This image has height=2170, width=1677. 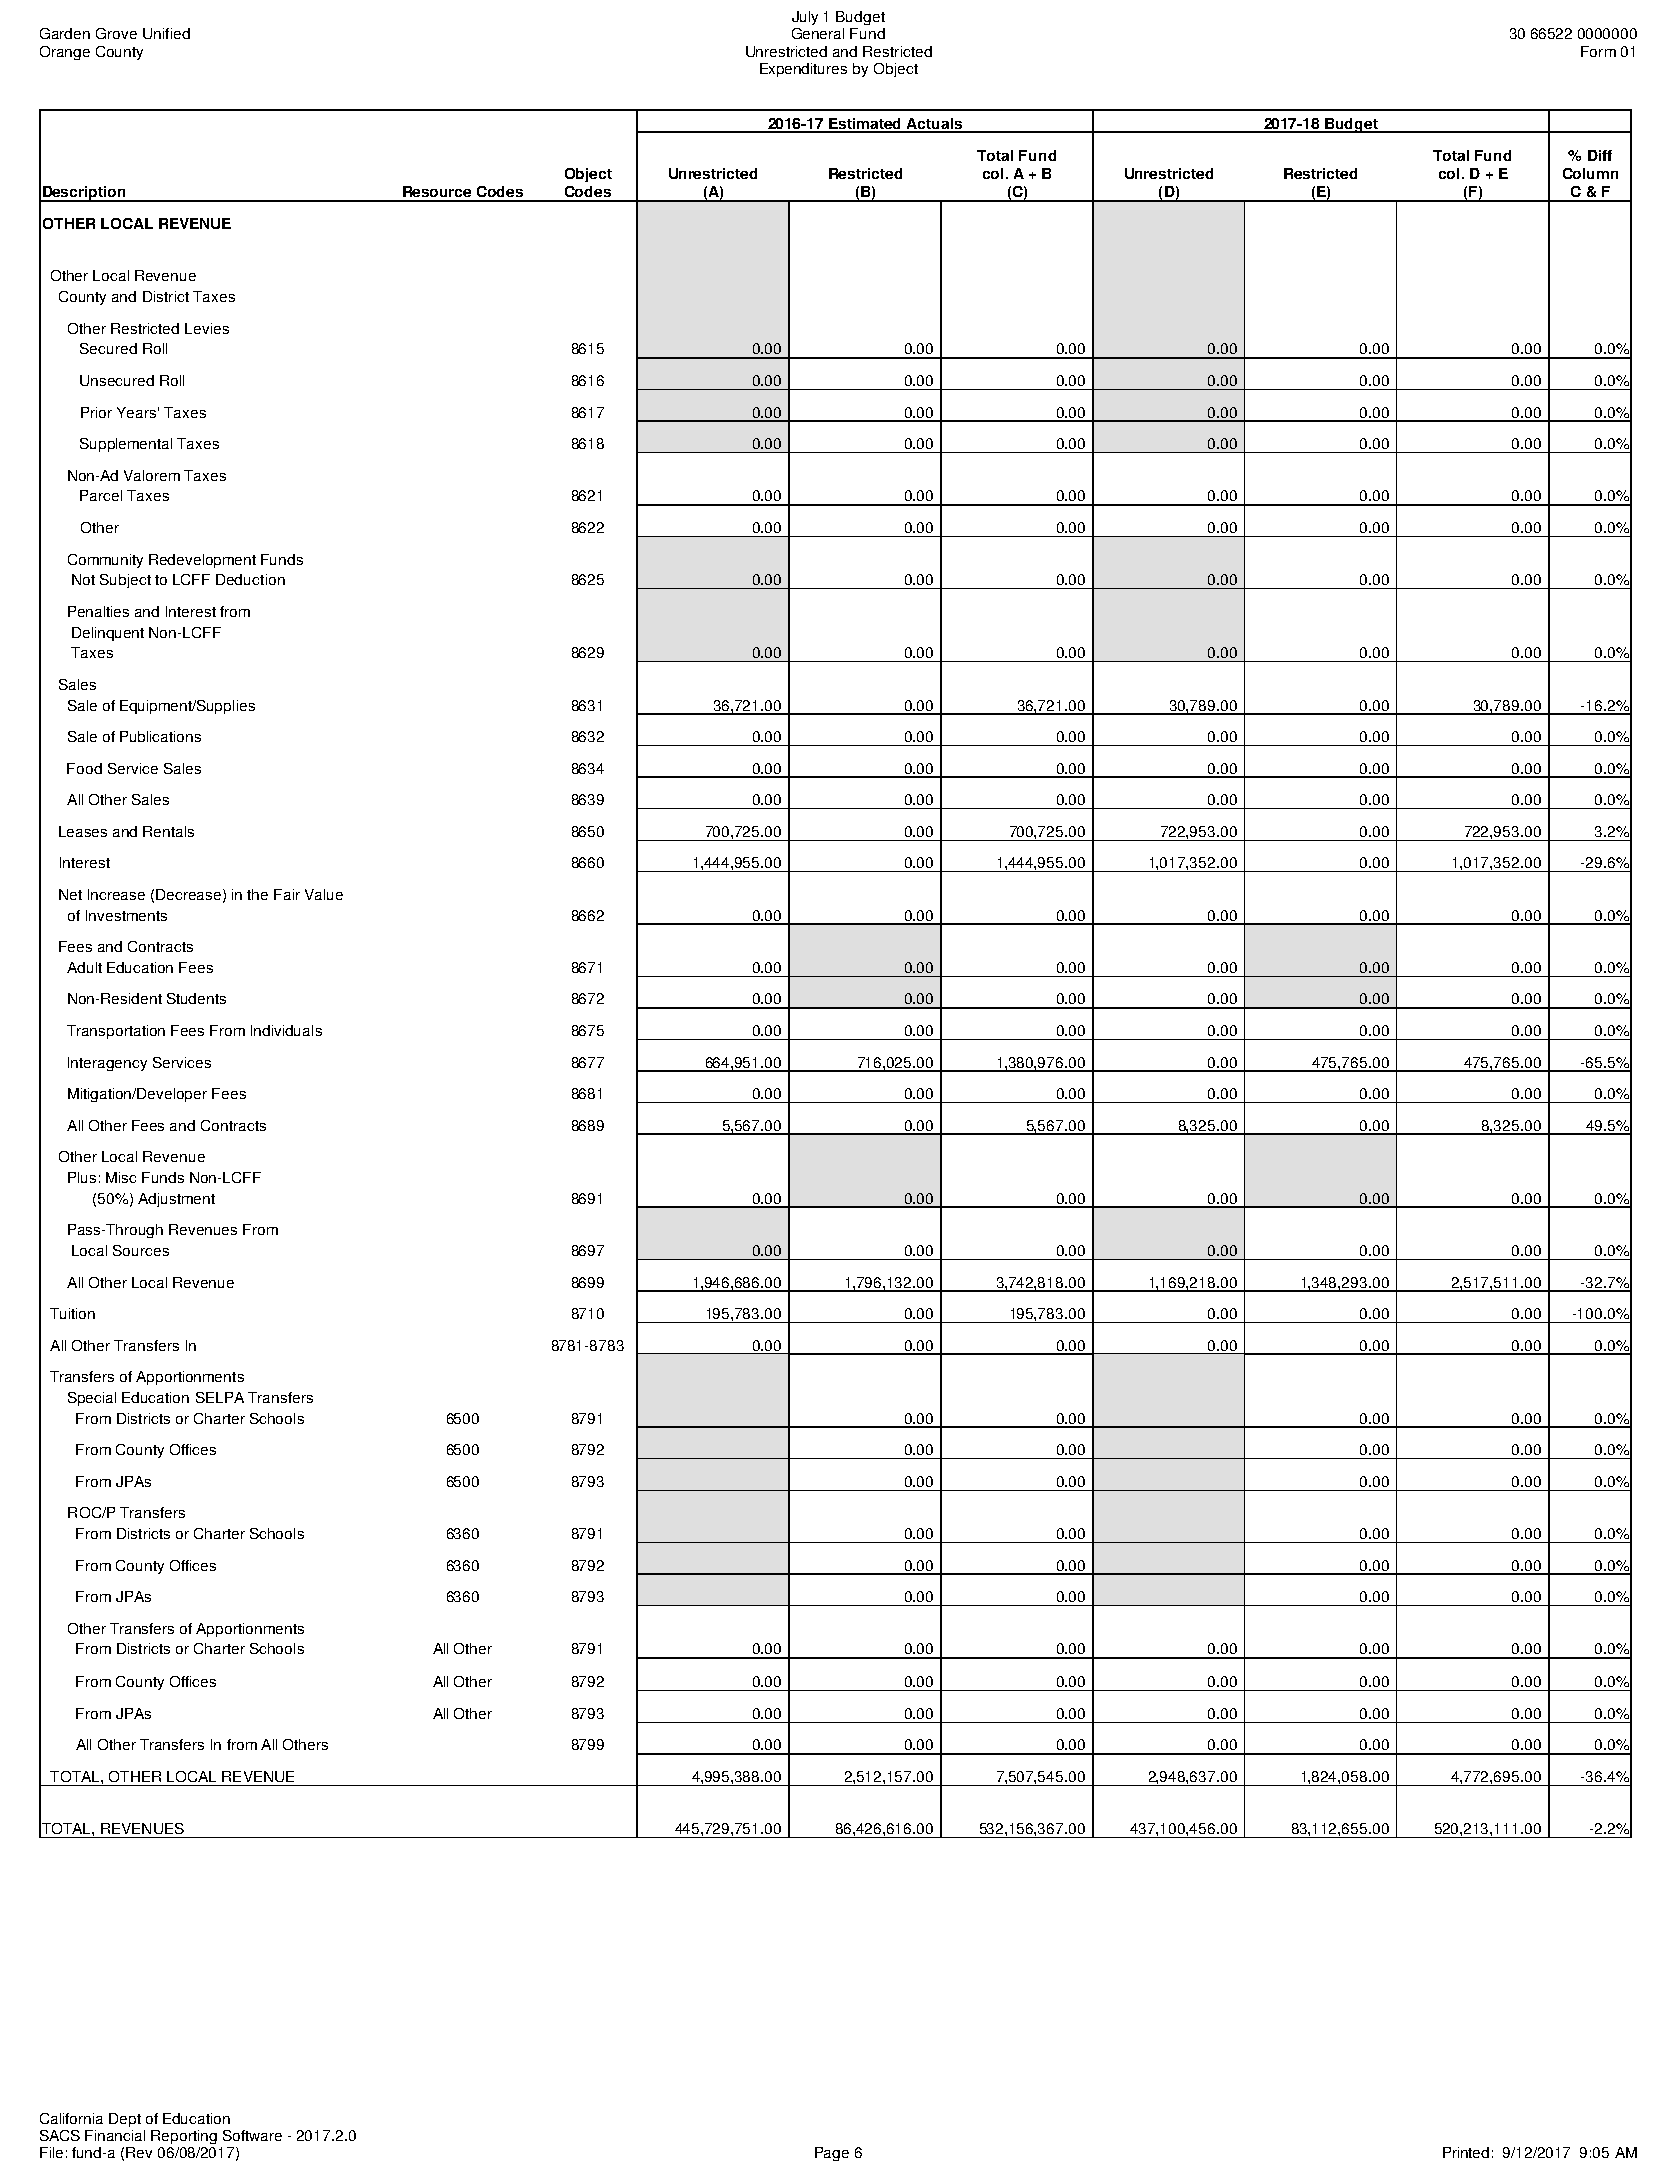 I want to click on Value, so click(x=324, y=894).
